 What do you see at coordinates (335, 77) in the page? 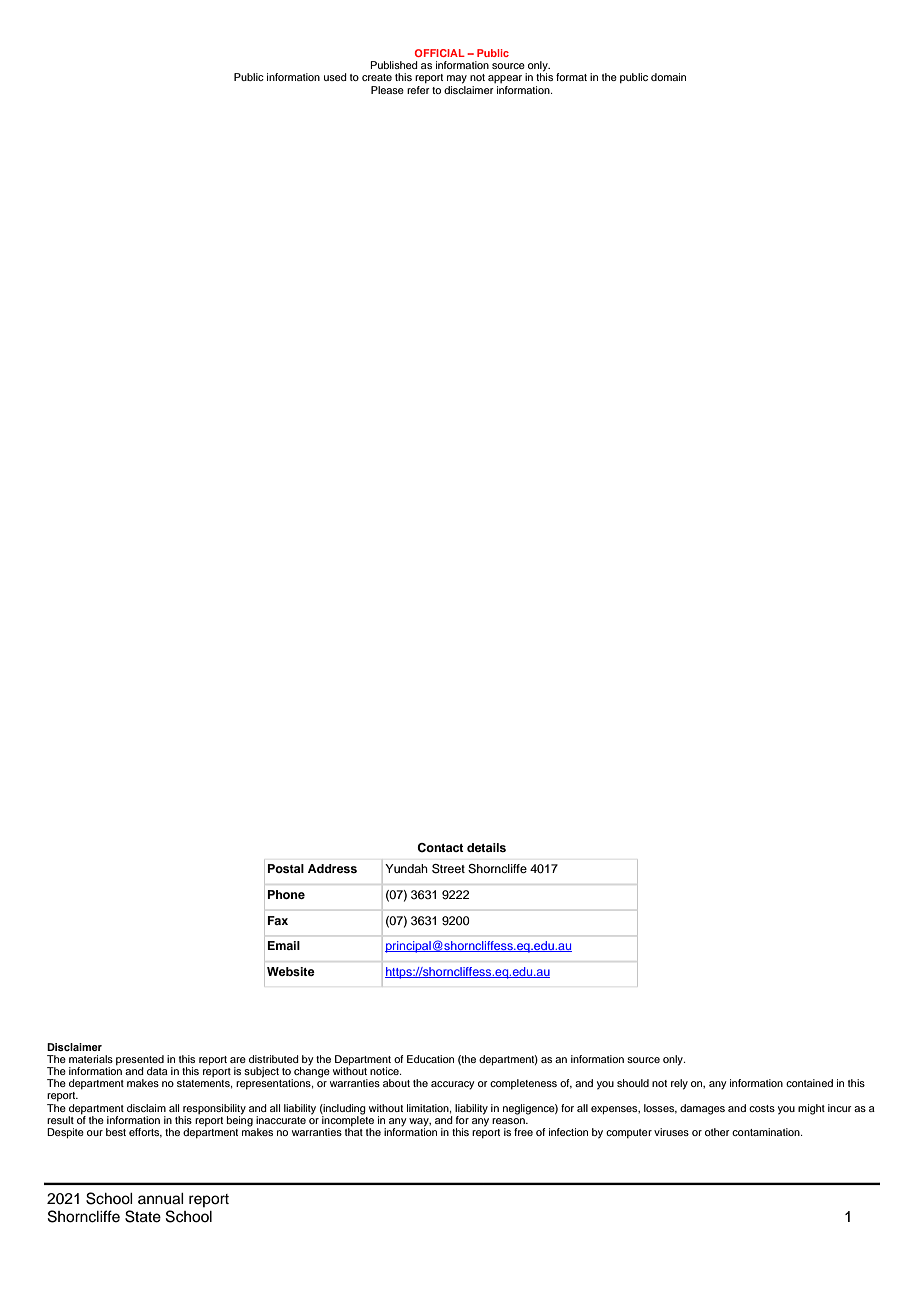
I see `used` at bounding box center [335, 77].
